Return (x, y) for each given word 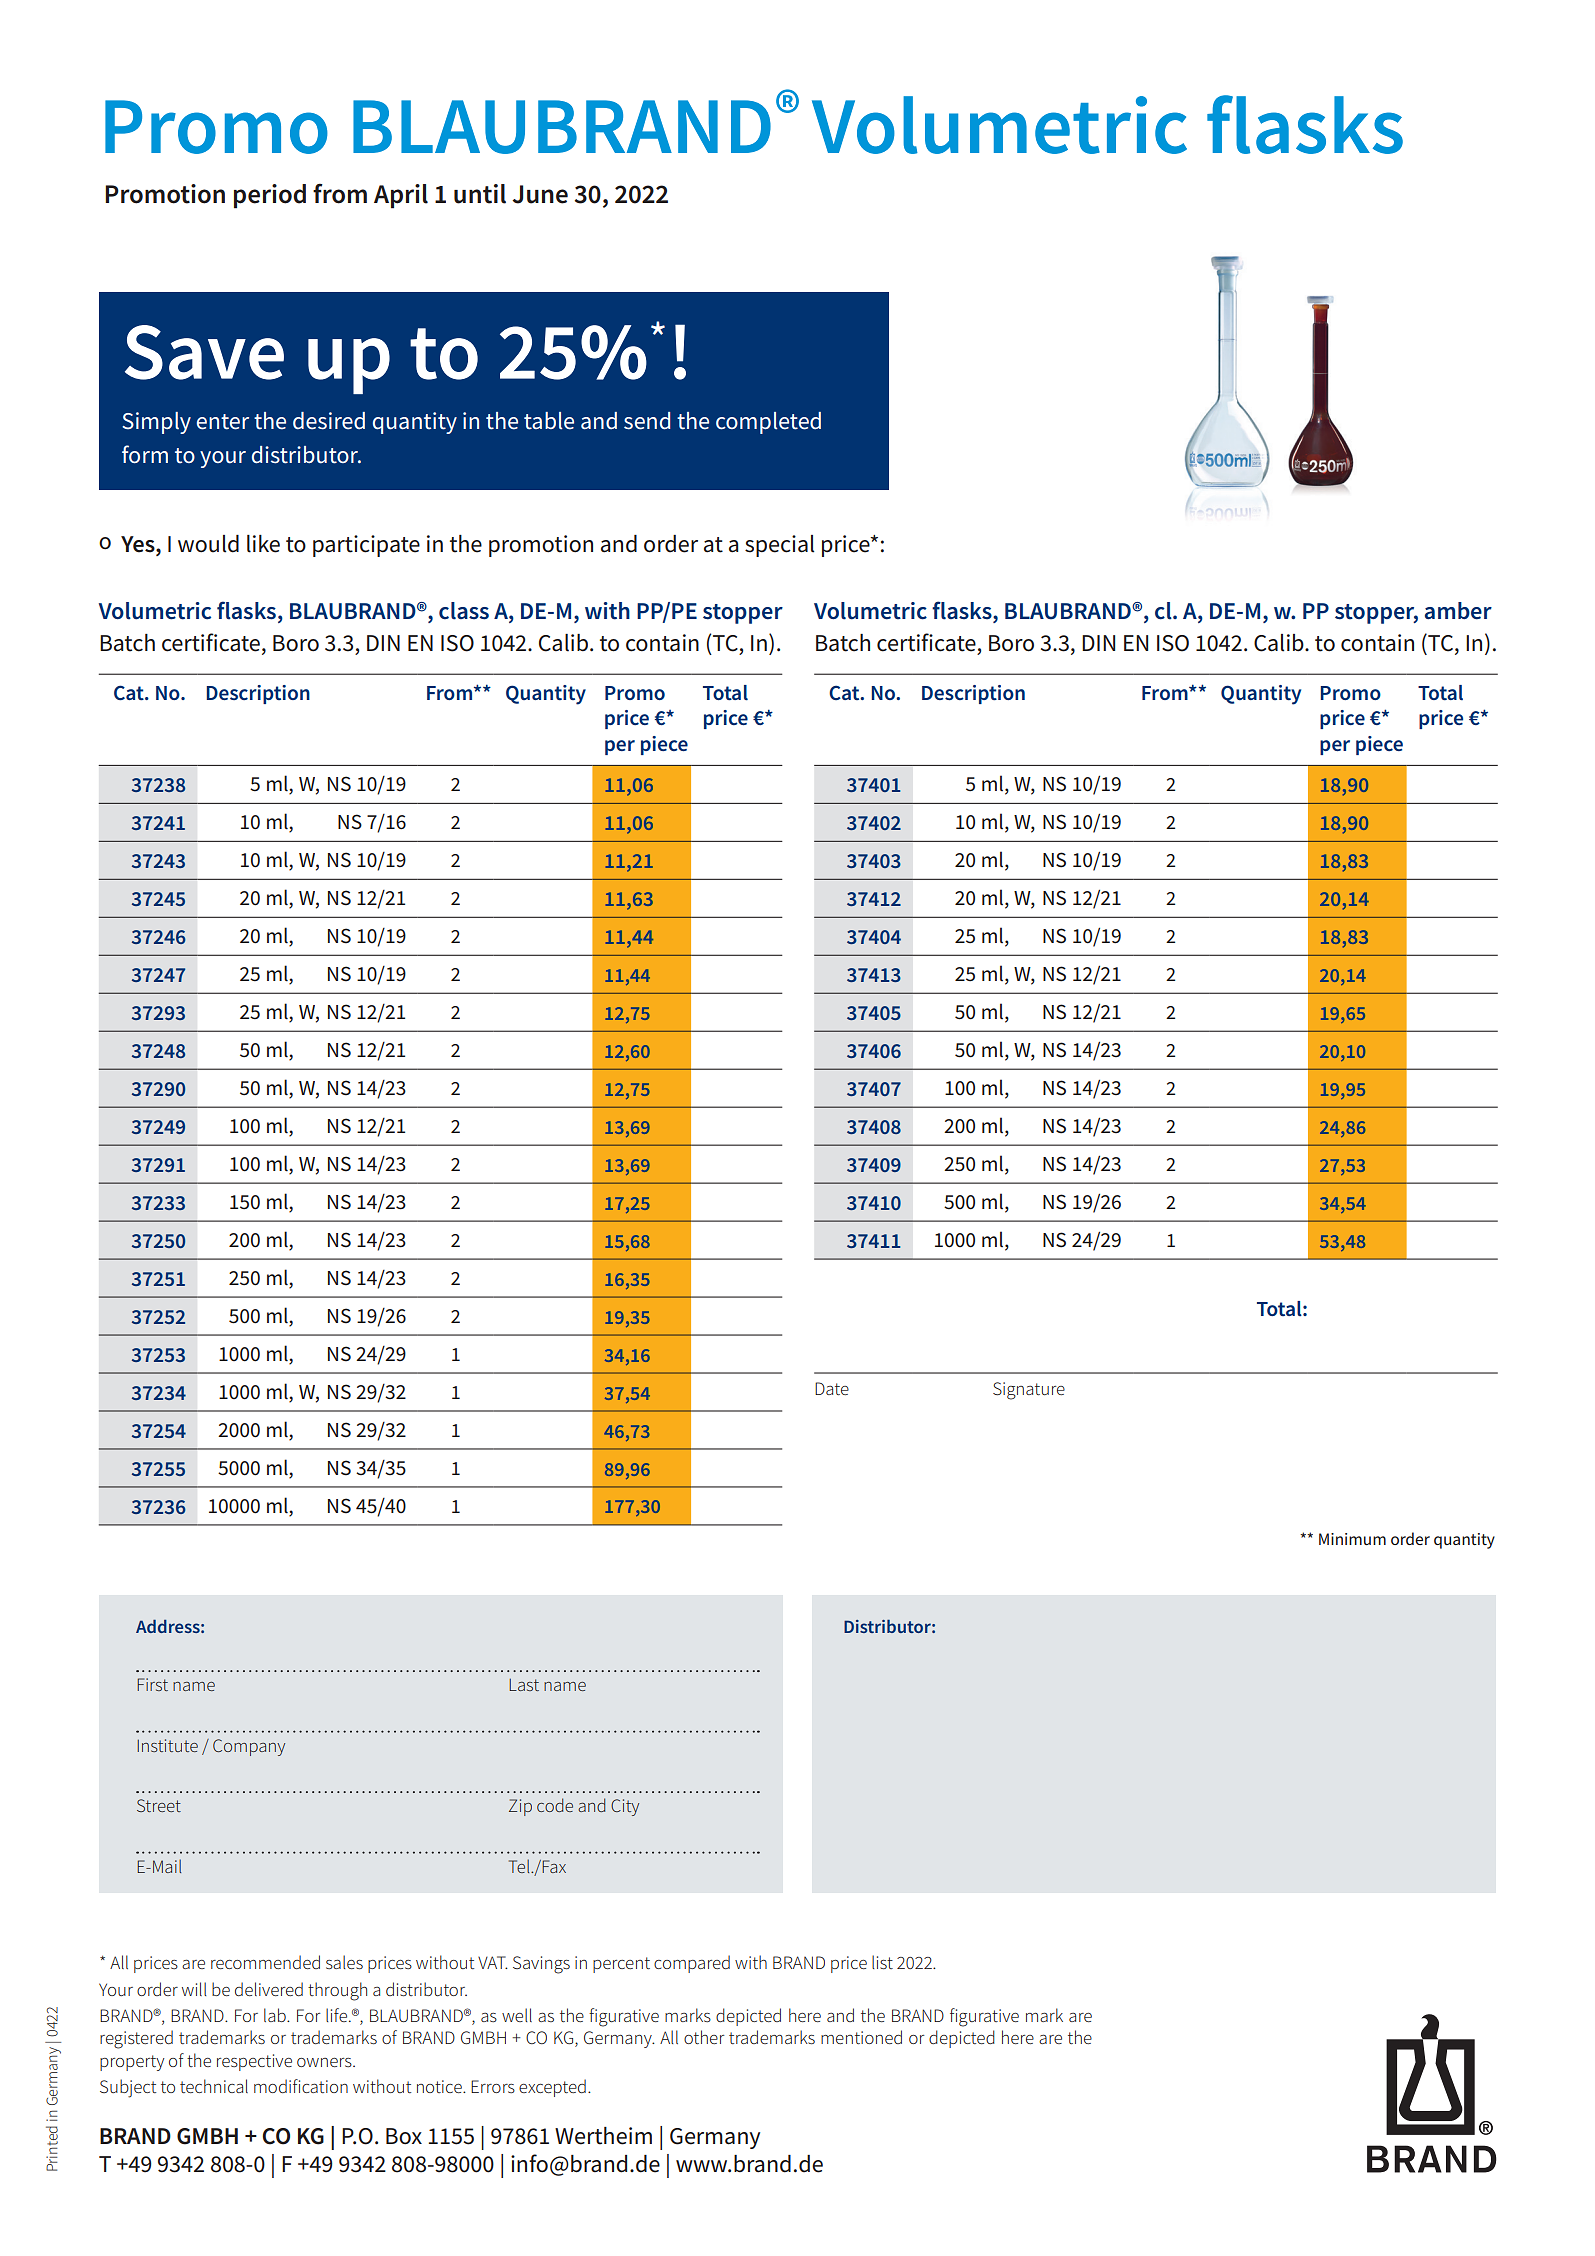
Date (832, 1388)
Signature (1029, 1391)
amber (1458, 611)
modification (301, 2086)
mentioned (861, 2037)
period (270, 196)
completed (768, 423)
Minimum (1352, 1539)
